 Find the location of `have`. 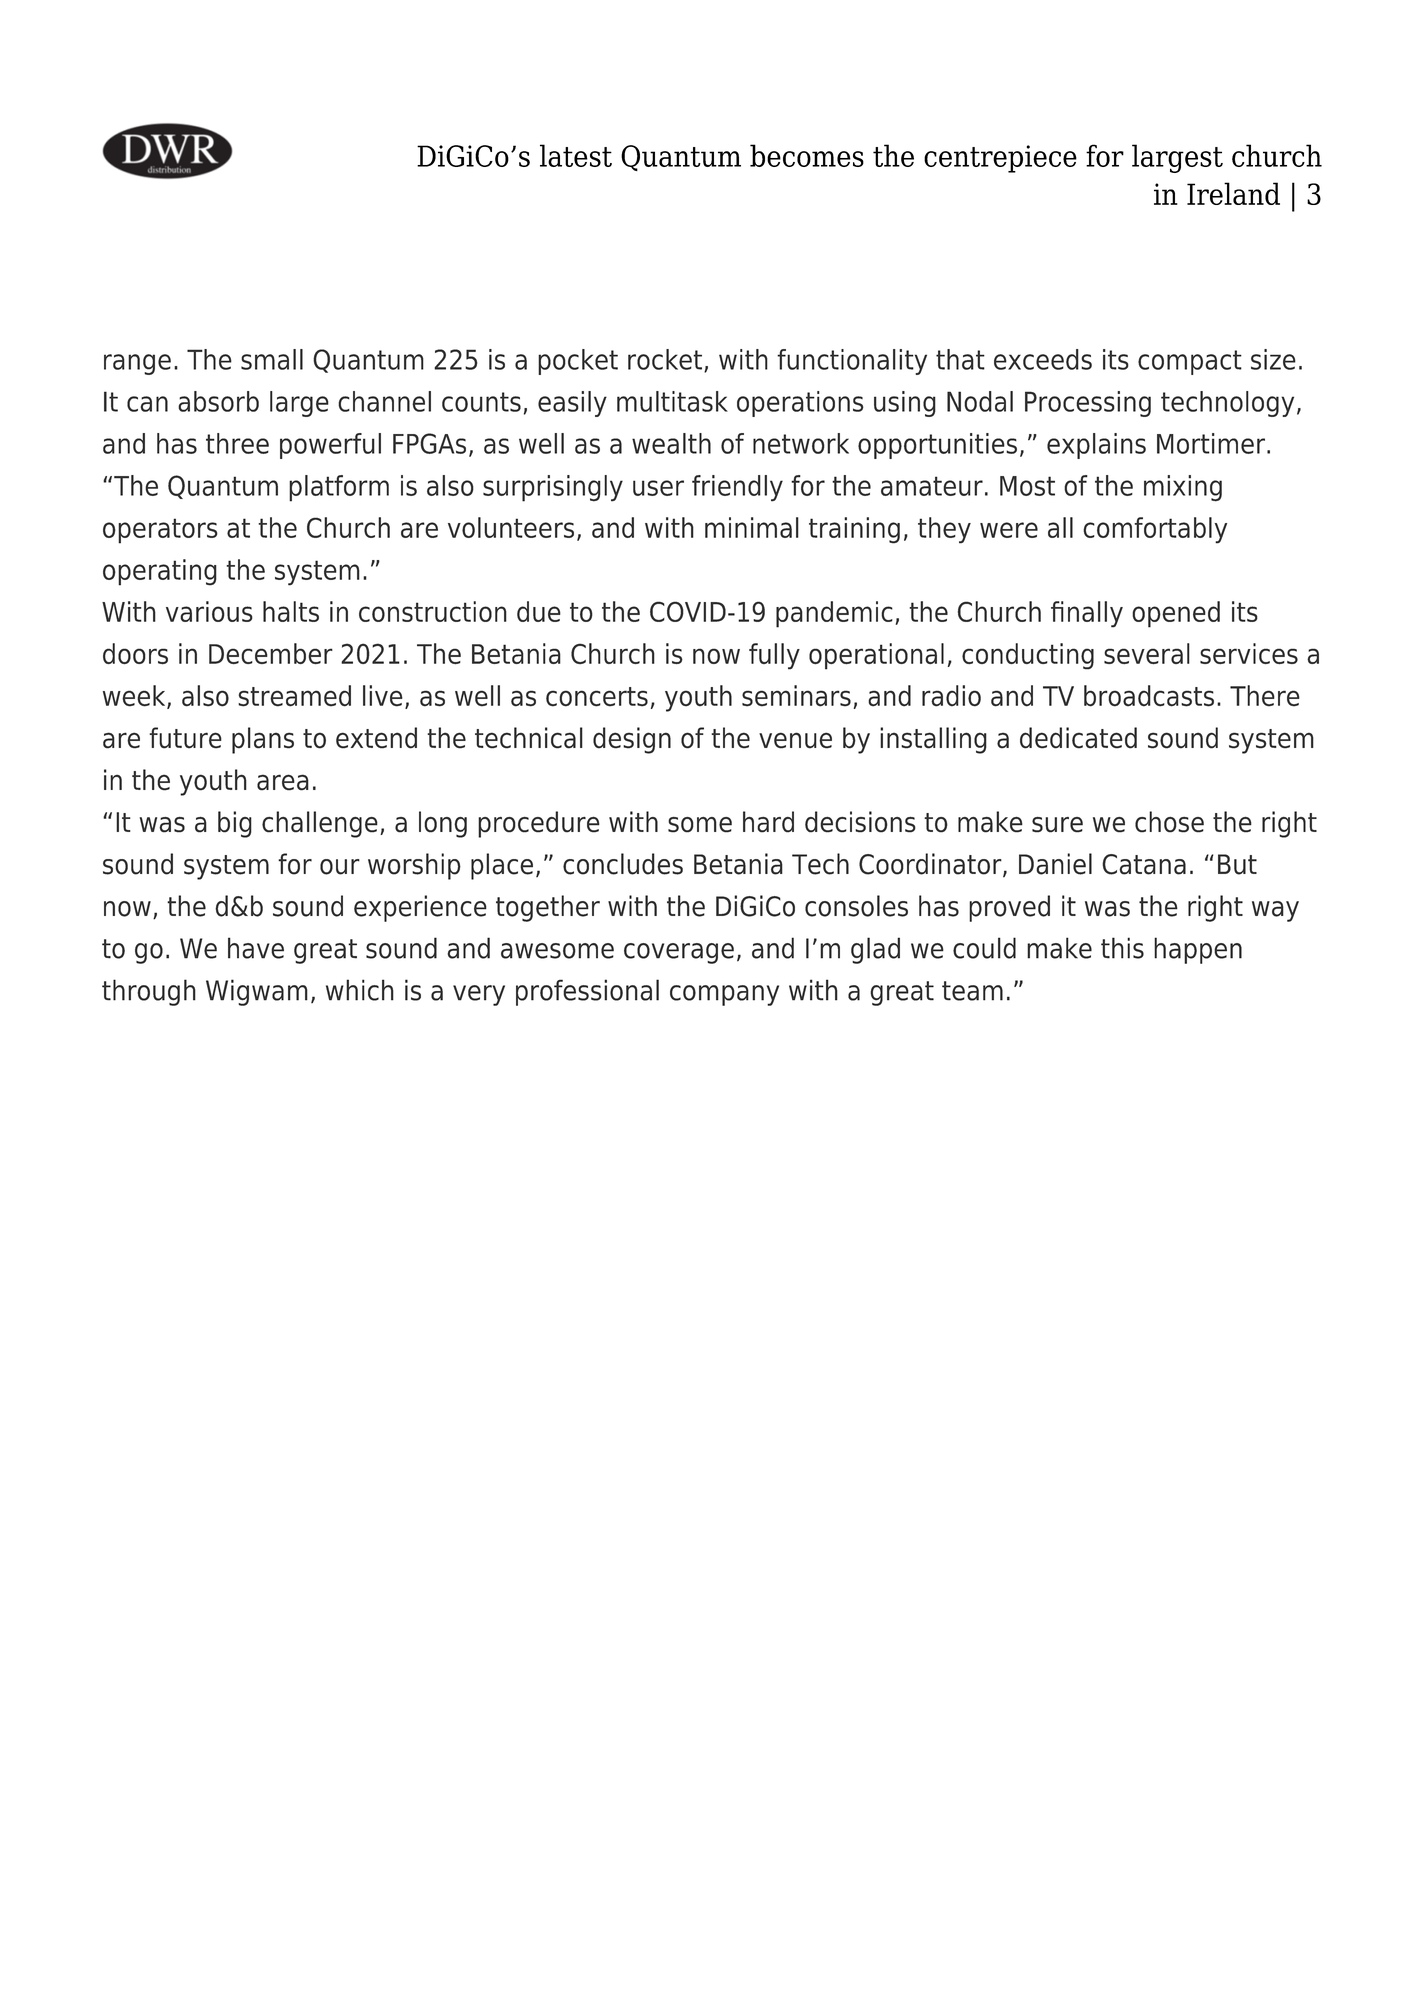

have is located at coordinates (256, 948).
